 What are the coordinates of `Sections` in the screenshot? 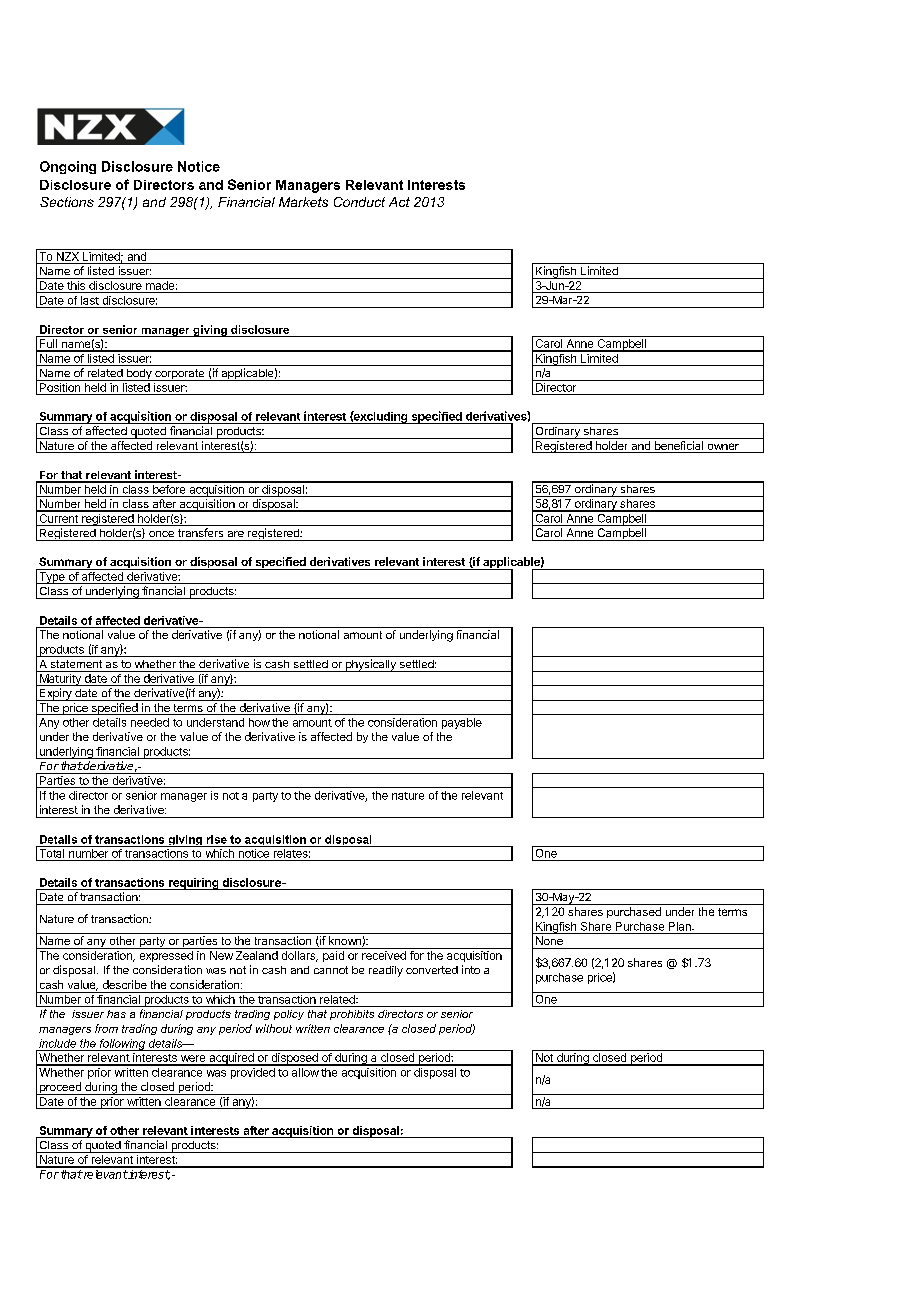 It's located at (67, 202).
